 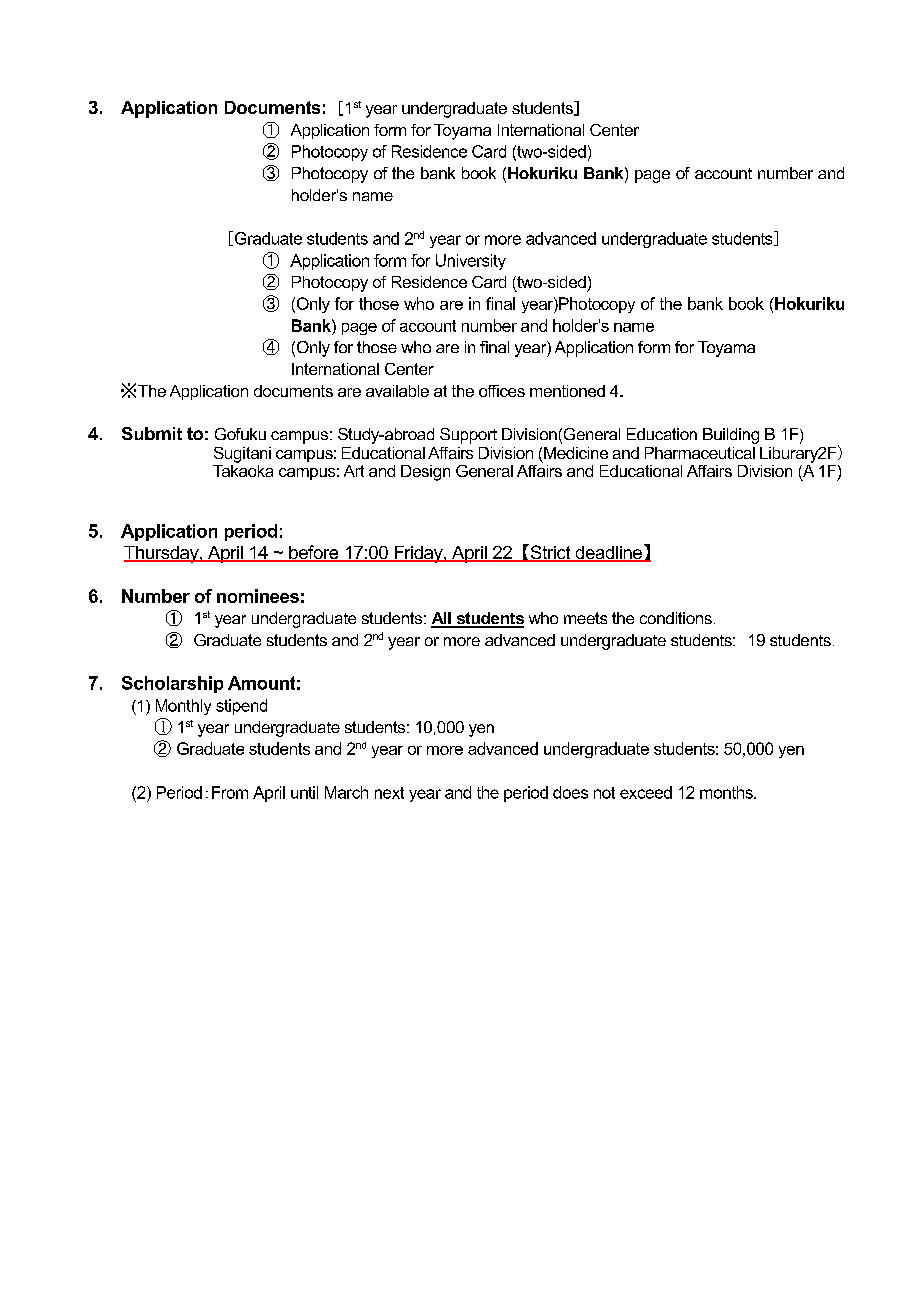 What do you see at coordinates (646, 792) in the page?
I see `exceed` at bounding box center [646, 792].
